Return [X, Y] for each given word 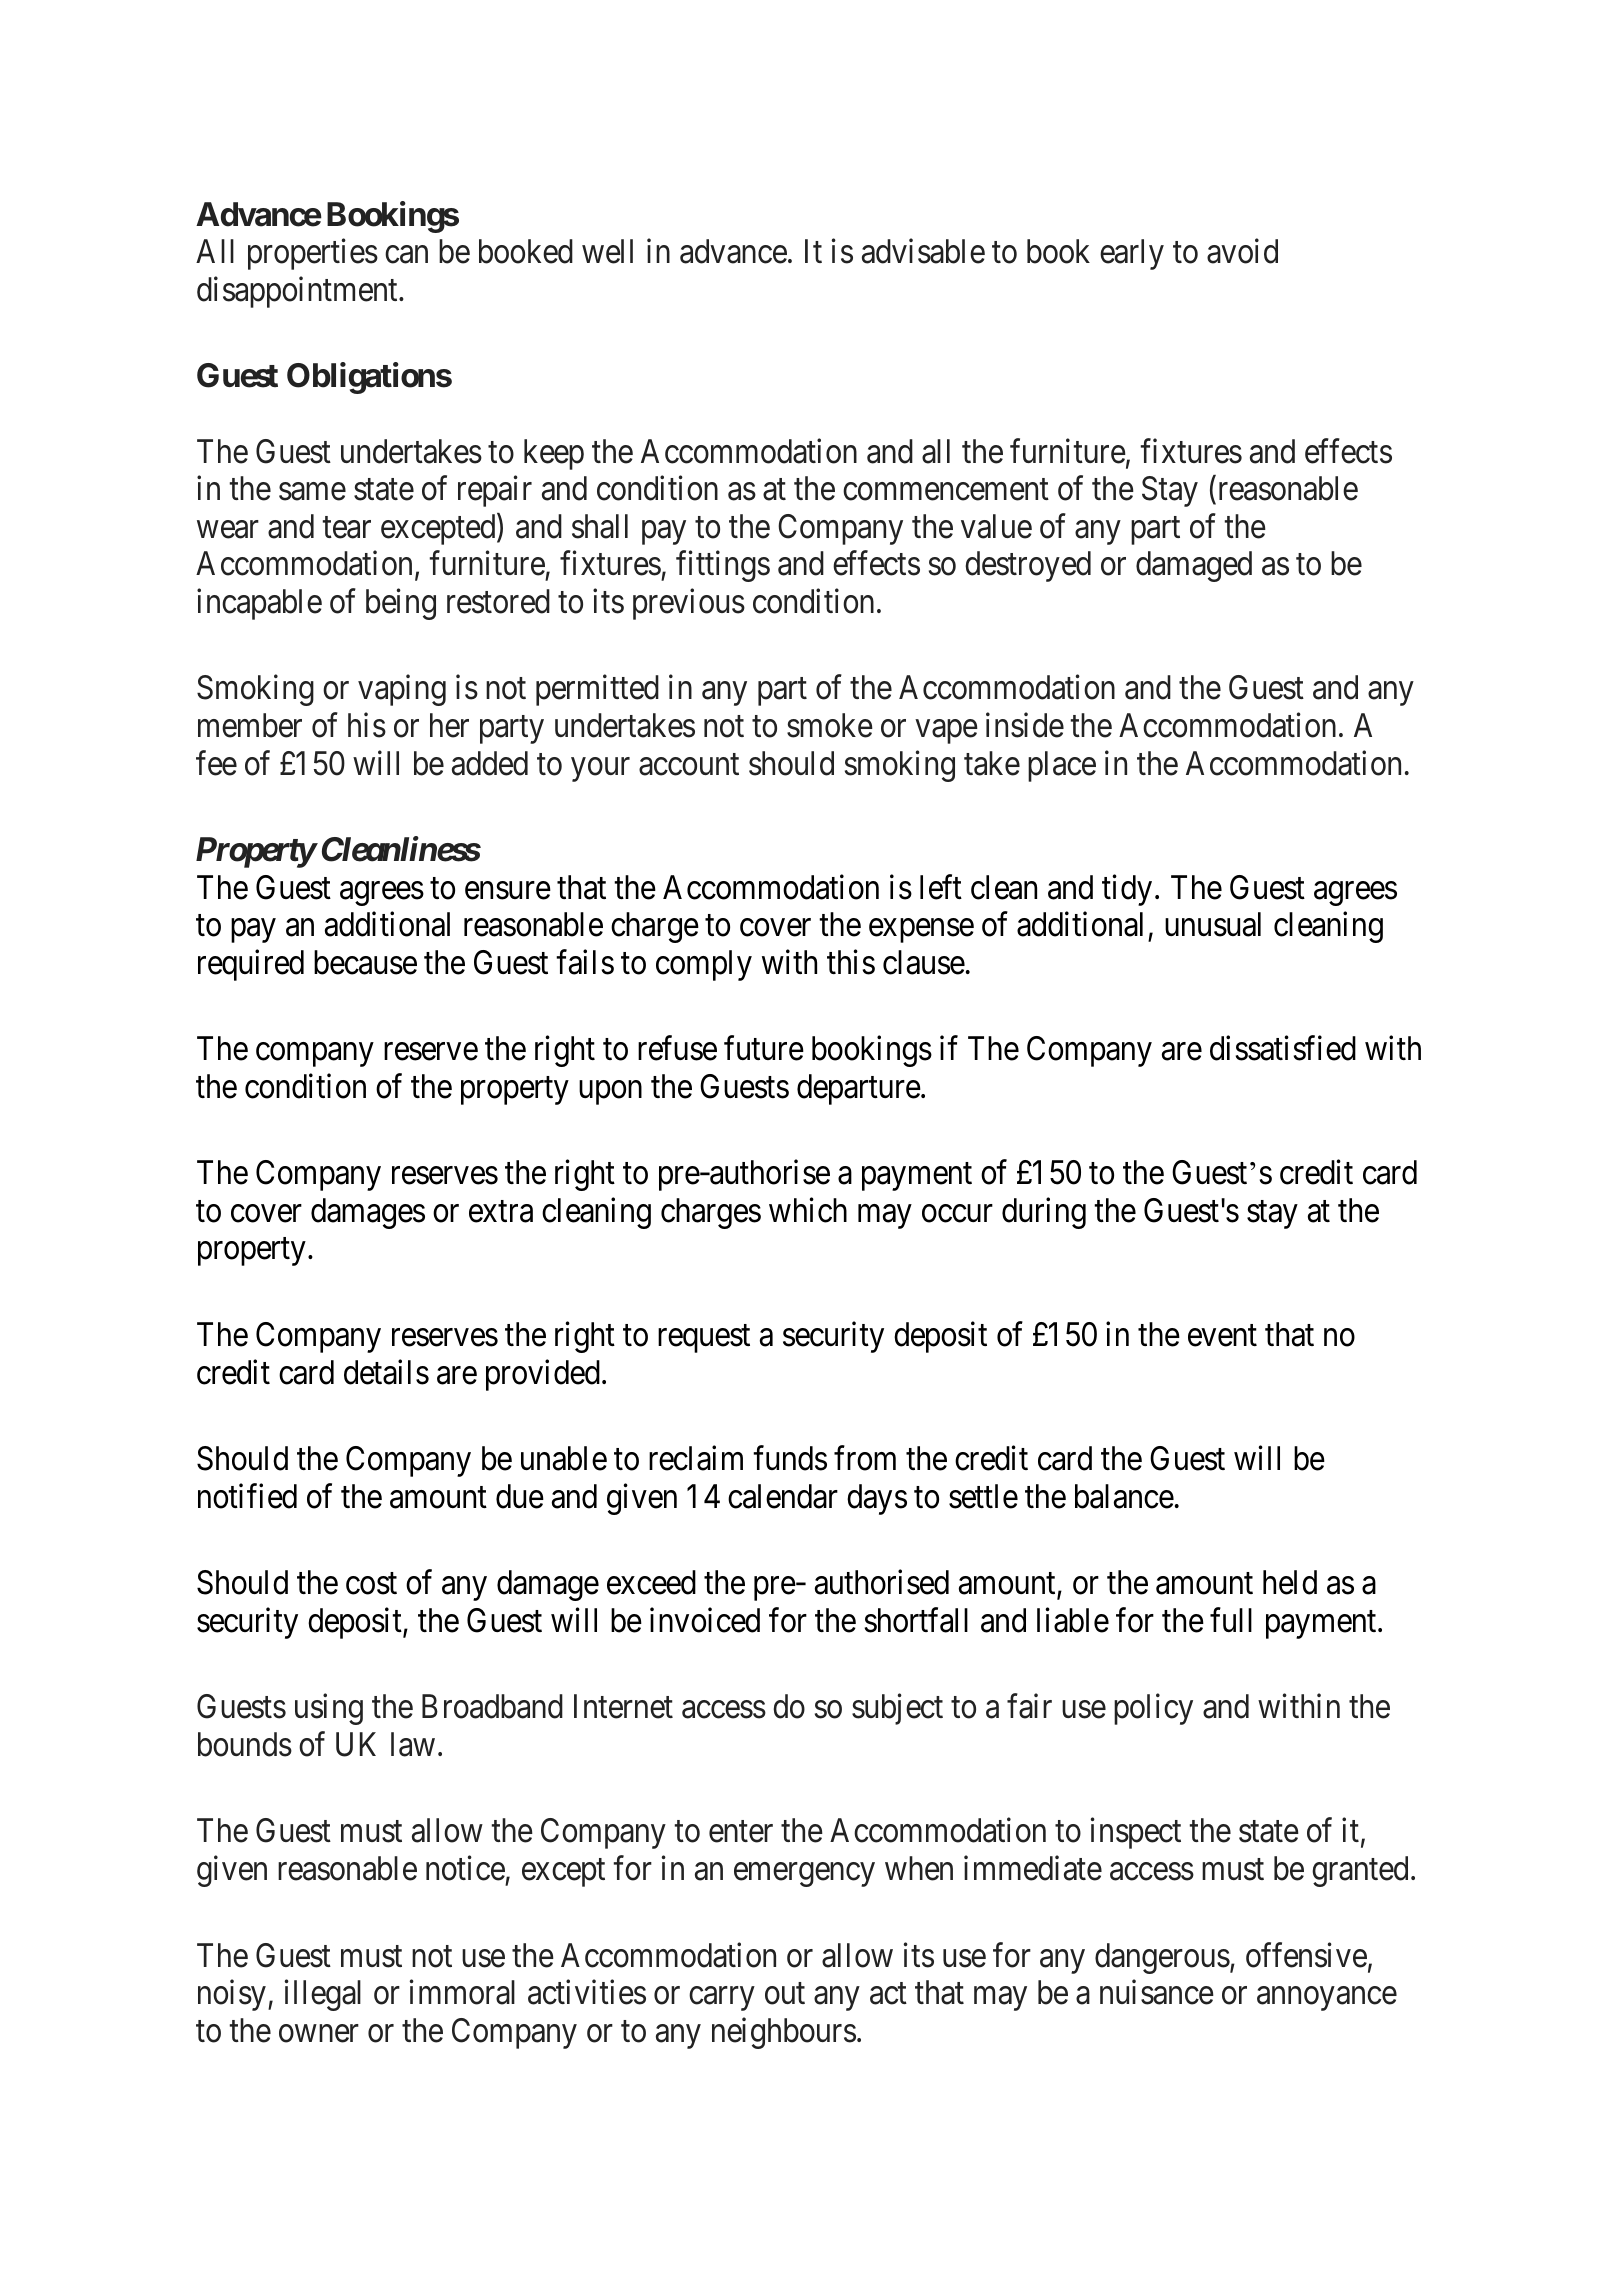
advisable [923, 251]
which [808, 1210]
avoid [1242, 251]
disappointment [298, 292]
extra [501, 1212]
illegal [323, 1995]
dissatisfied [1283, 1048]
